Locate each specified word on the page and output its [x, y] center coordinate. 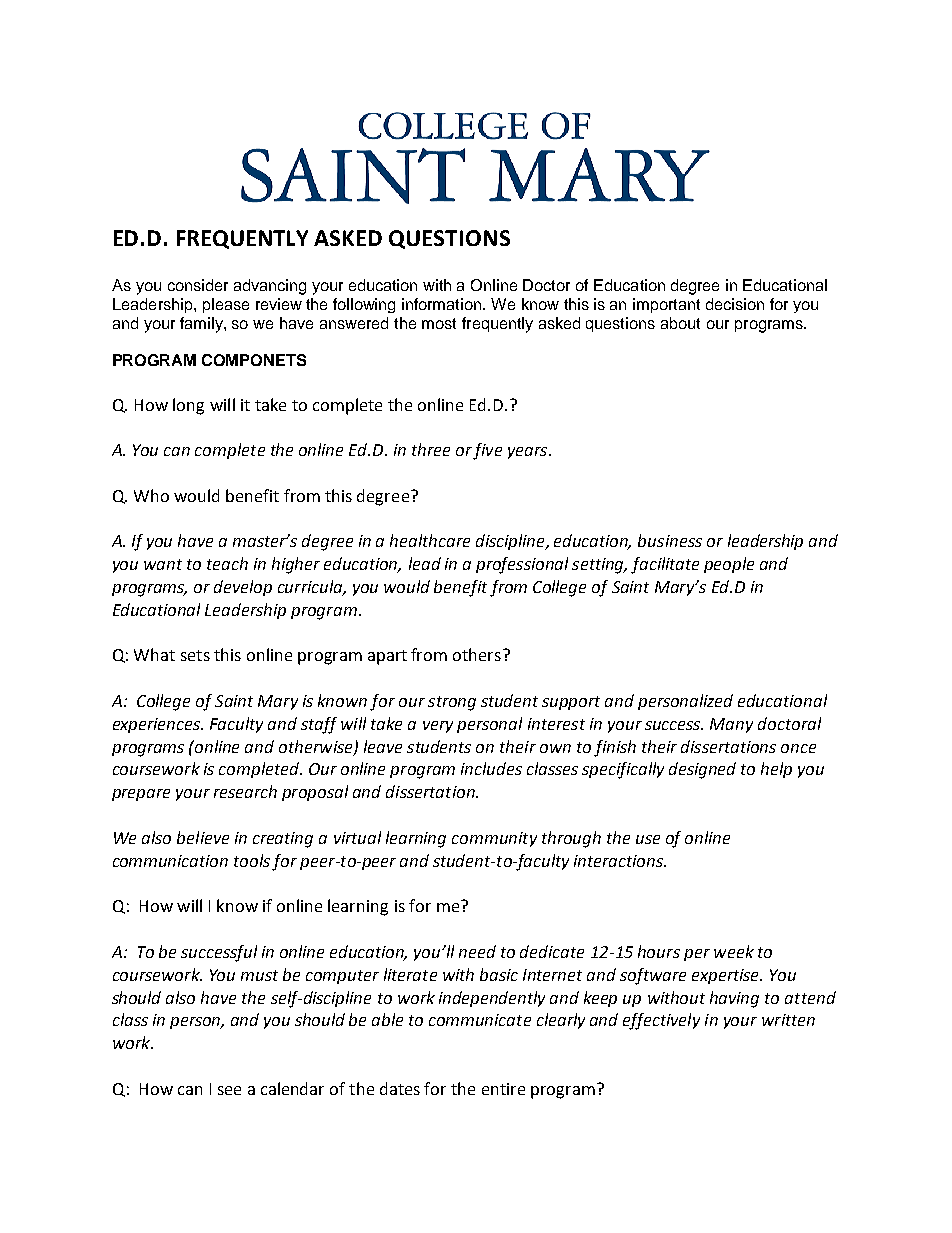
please [226, 305]
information [443, 304]
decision [735, 304]
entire [503, 1089]
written [788, 1020]
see [229, 1090]
